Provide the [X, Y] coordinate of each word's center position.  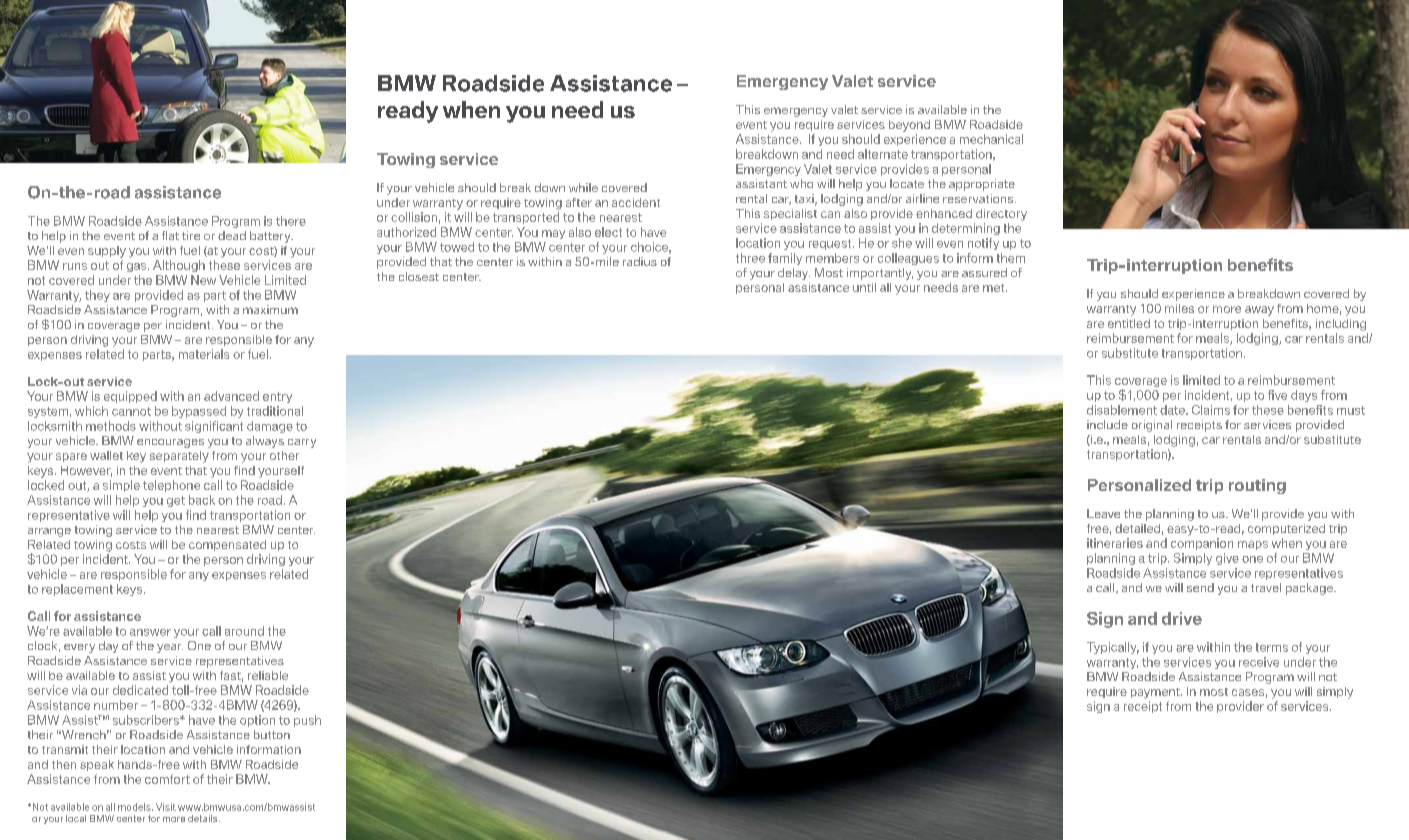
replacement [77, 590]
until [864, 287]
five [1277, 395]
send [1200, 587]
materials [204, 354]
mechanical [991, 139]
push [307, 721]
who [801, 183]
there [291, 221]
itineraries [1115, 543]
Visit [166, 807]
